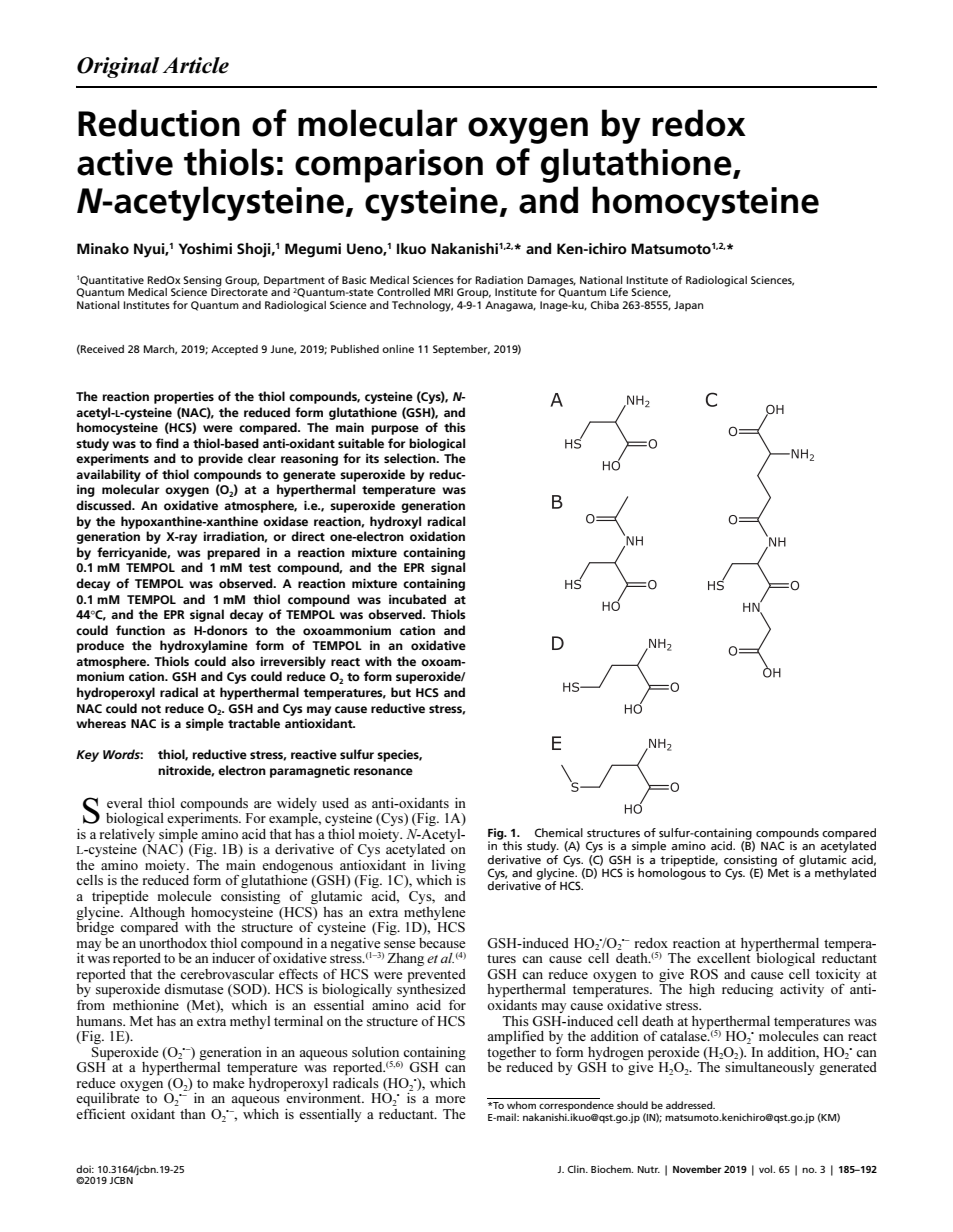 This page has height=1232, width=953. Describe the element at coordinates (103, 248) in the page. I see `Minako` at that location.
